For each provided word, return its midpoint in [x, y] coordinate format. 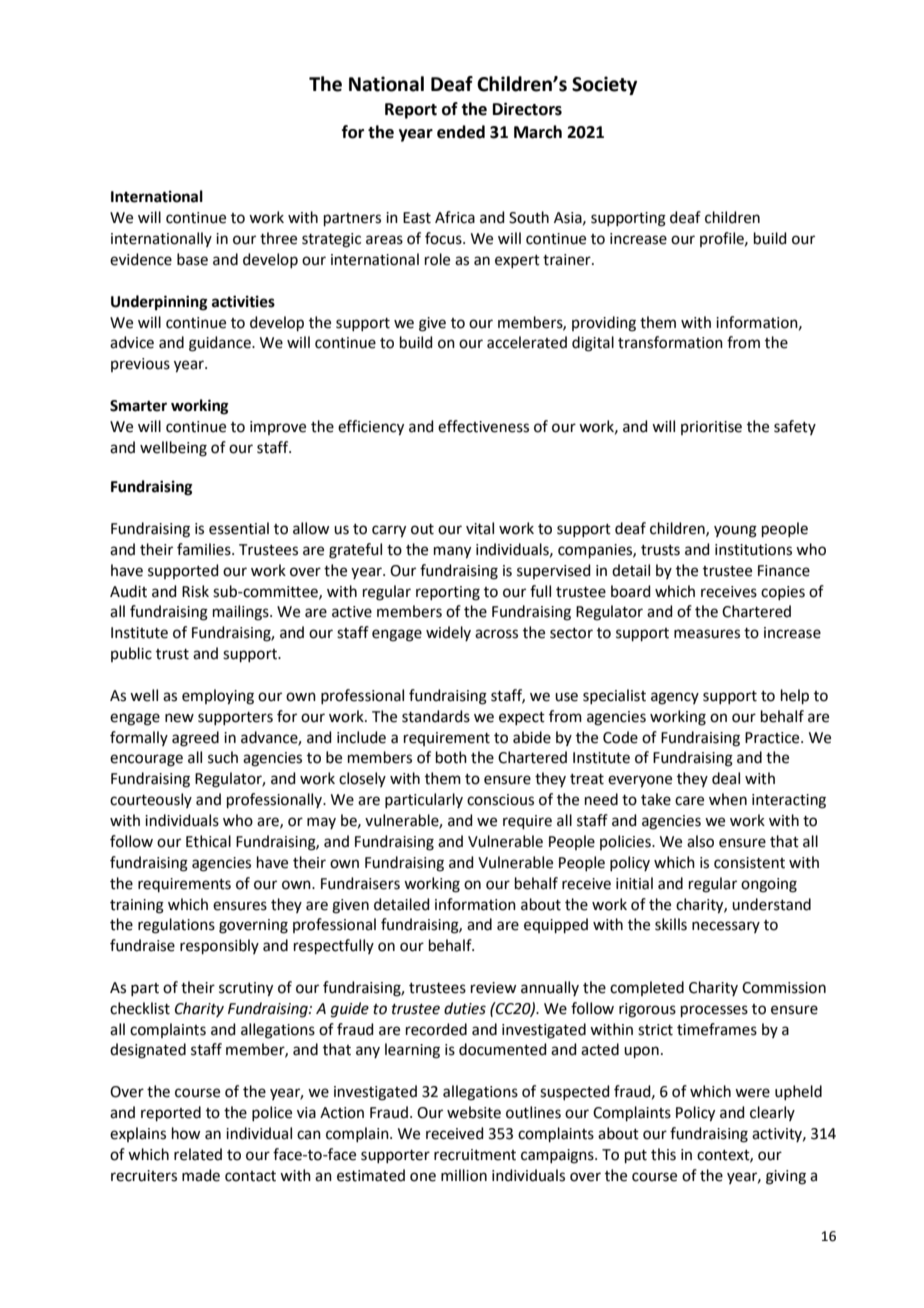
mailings [242, 613]
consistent [749, 863]
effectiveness [483, 426]
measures [707, 634]
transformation [670, 342]
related [198, 1154]
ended [461, 132]
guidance [221, 344]
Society [604, 85]
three [278, 238]
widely [448, 633]
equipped [556, 925]
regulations [176, 926]
